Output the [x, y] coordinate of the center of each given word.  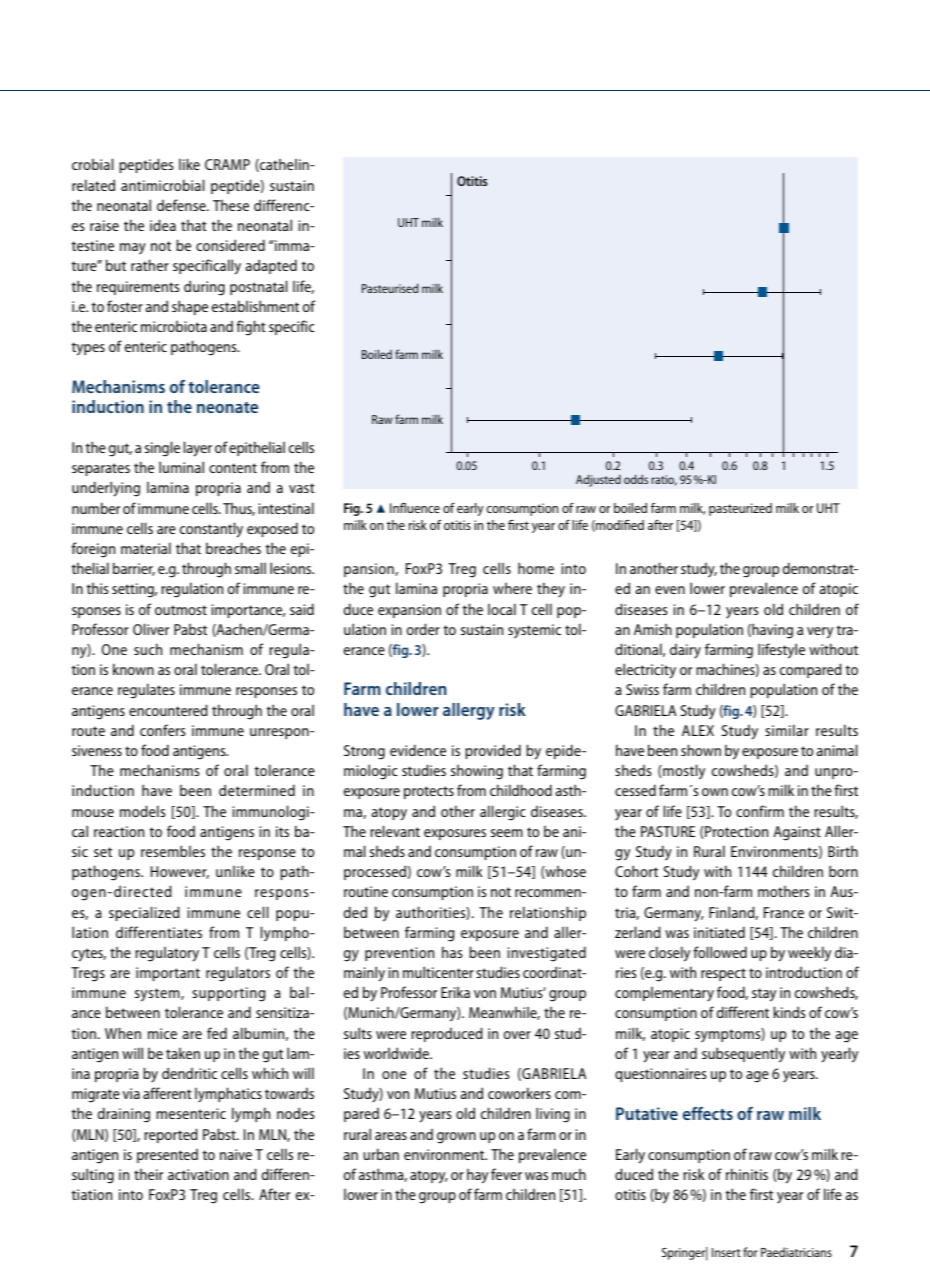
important [168, 974]
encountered [168, 710]
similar [787, 730]
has [452, 952]
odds [636, 479]
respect [723, 974]
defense [182, 205]
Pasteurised [390, 288]
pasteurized [740, 509]
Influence [415, 508]
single [162, 449]
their [148, 1174]
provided [493, 751]
